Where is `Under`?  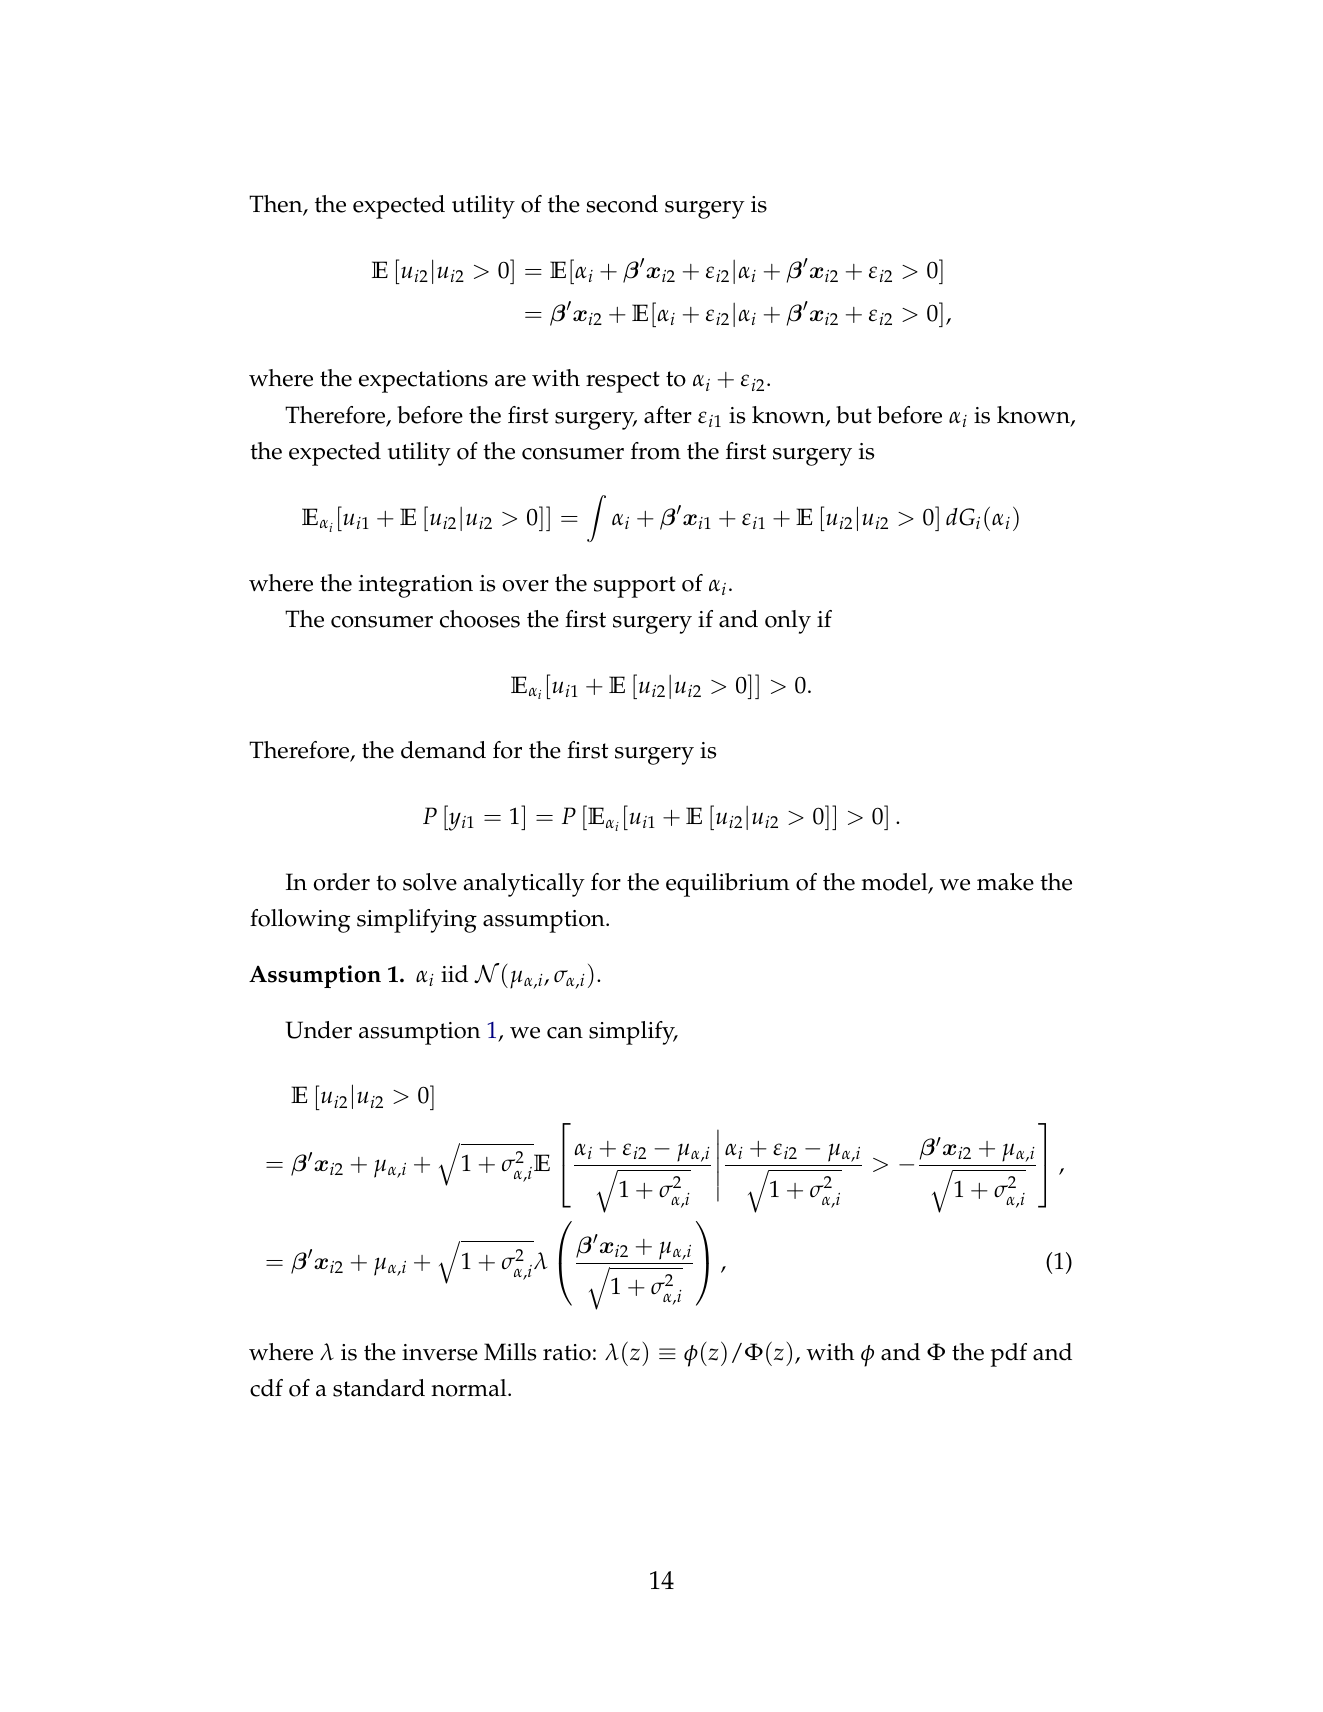
Under is located at coordinates (319, 1030).
